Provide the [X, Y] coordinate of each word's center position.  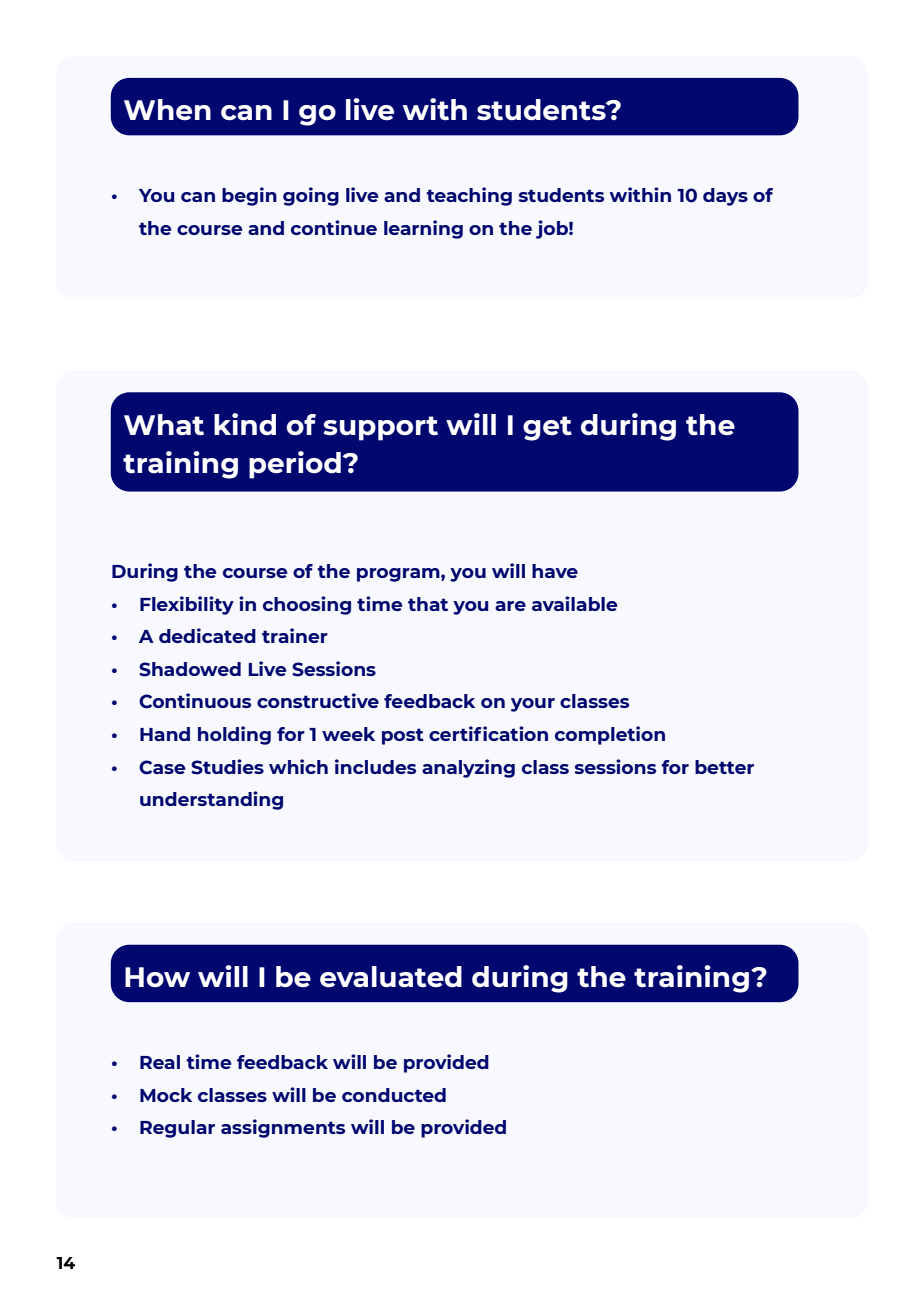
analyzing [468, 768]
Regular [177, 1129]
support [380, 428]
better [724, 767]
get [547, 428]
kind [245, 424]
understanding [211, 800]
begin [249, 196]
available [574, 603]
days [725, 197]
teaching [469, 196]
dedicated [207, 635]
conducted [394, 1095]
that [428, 604]
